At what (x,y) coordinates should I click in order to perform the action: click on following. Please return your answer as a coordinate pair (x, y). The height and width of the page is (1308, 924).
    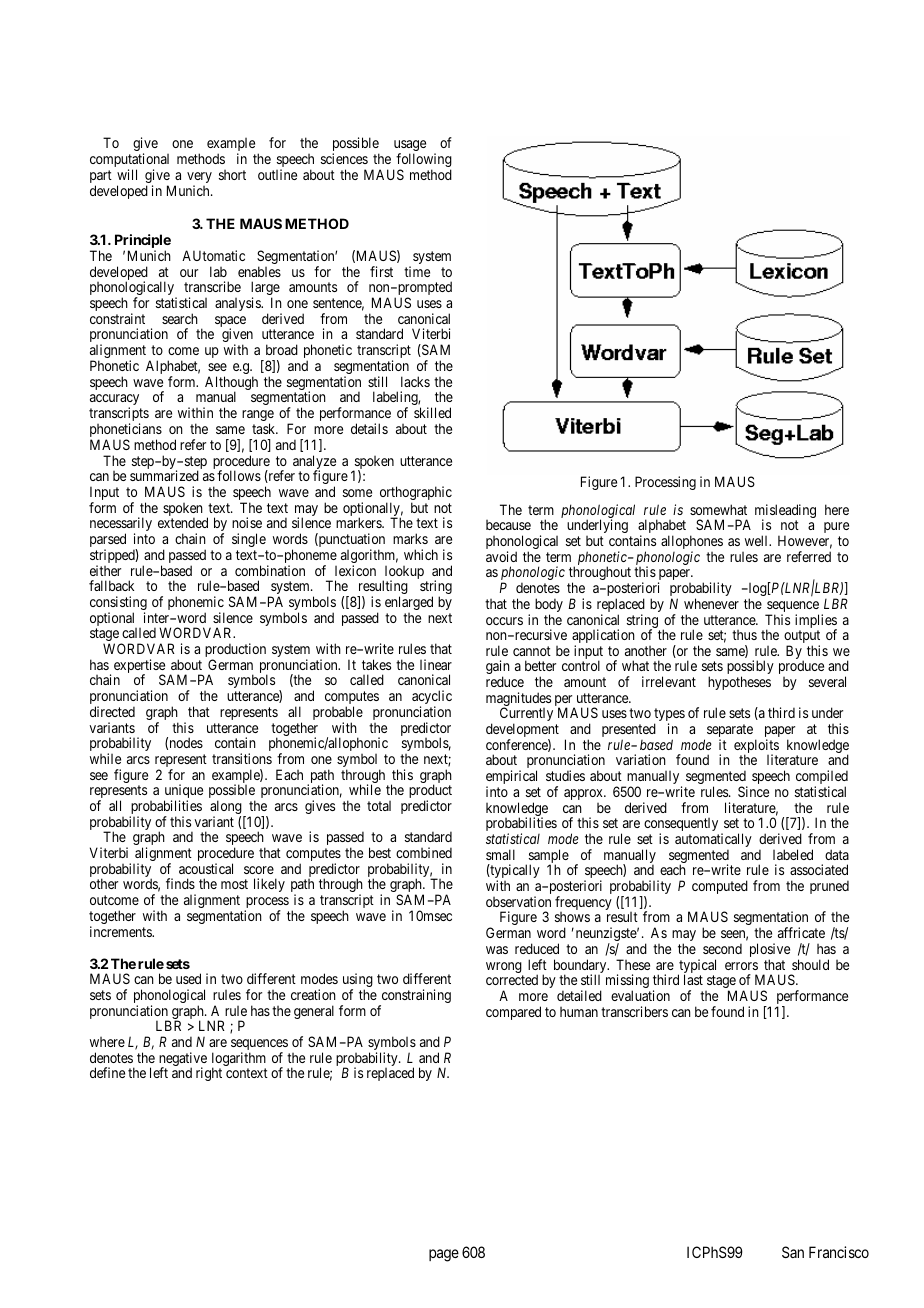
    Looking at the image, I should click on (424, 161).
